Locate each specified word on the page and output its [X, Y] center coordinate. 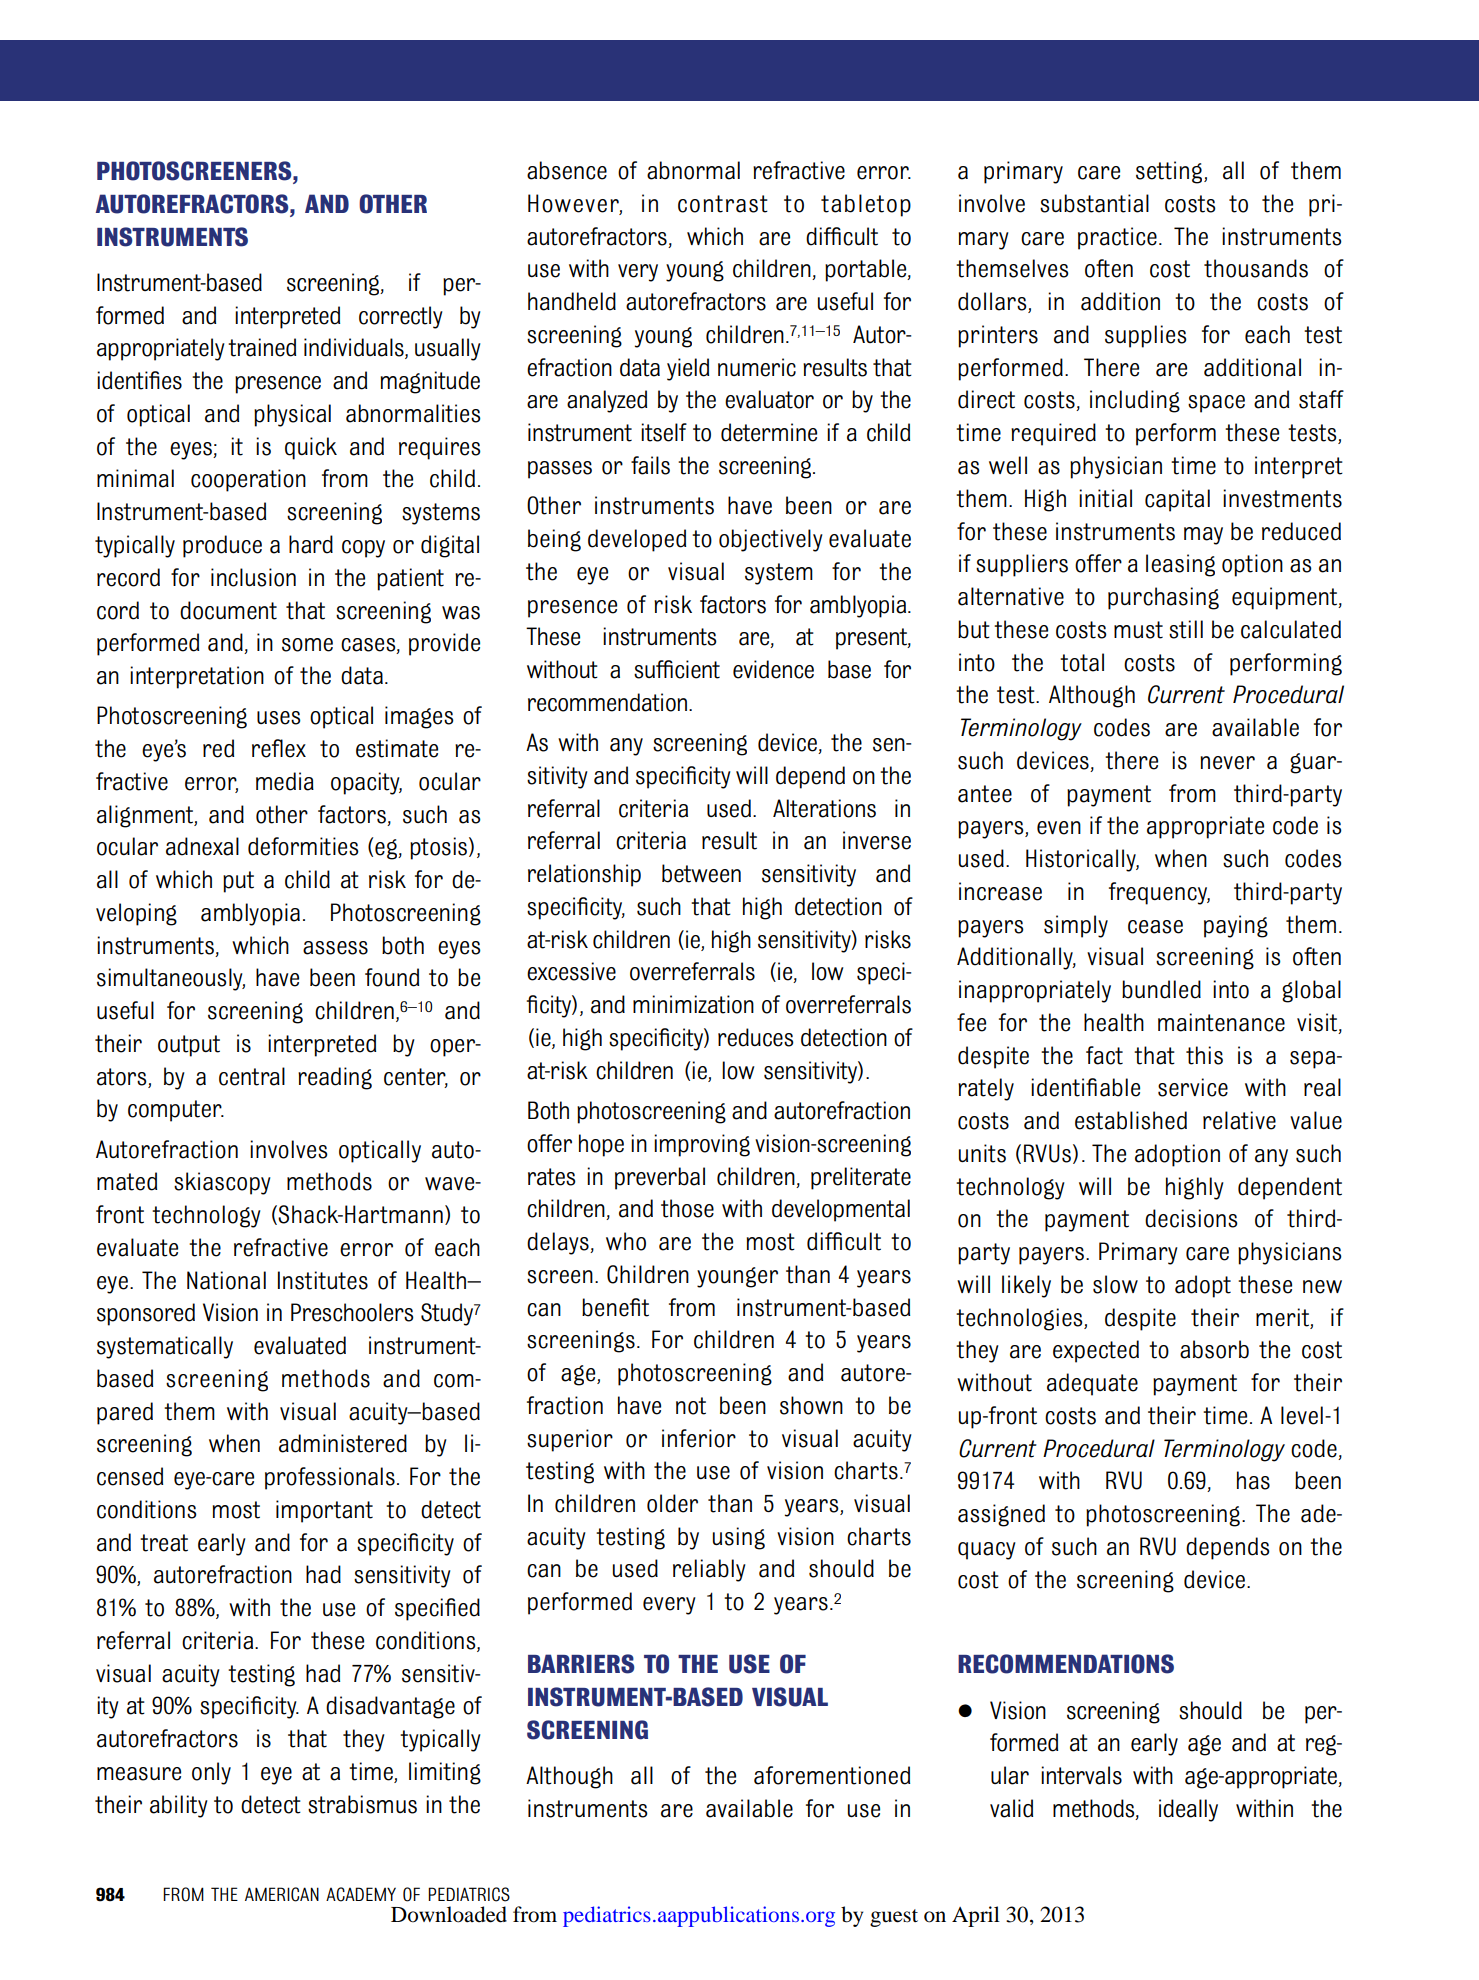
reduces [756, 1037]
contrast [723, 204]
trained [262, 347]
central [252, 1076]
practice [1117, 238]
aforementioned [832, 1775]
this [1204, 1055]
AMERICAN [282, 1894]
